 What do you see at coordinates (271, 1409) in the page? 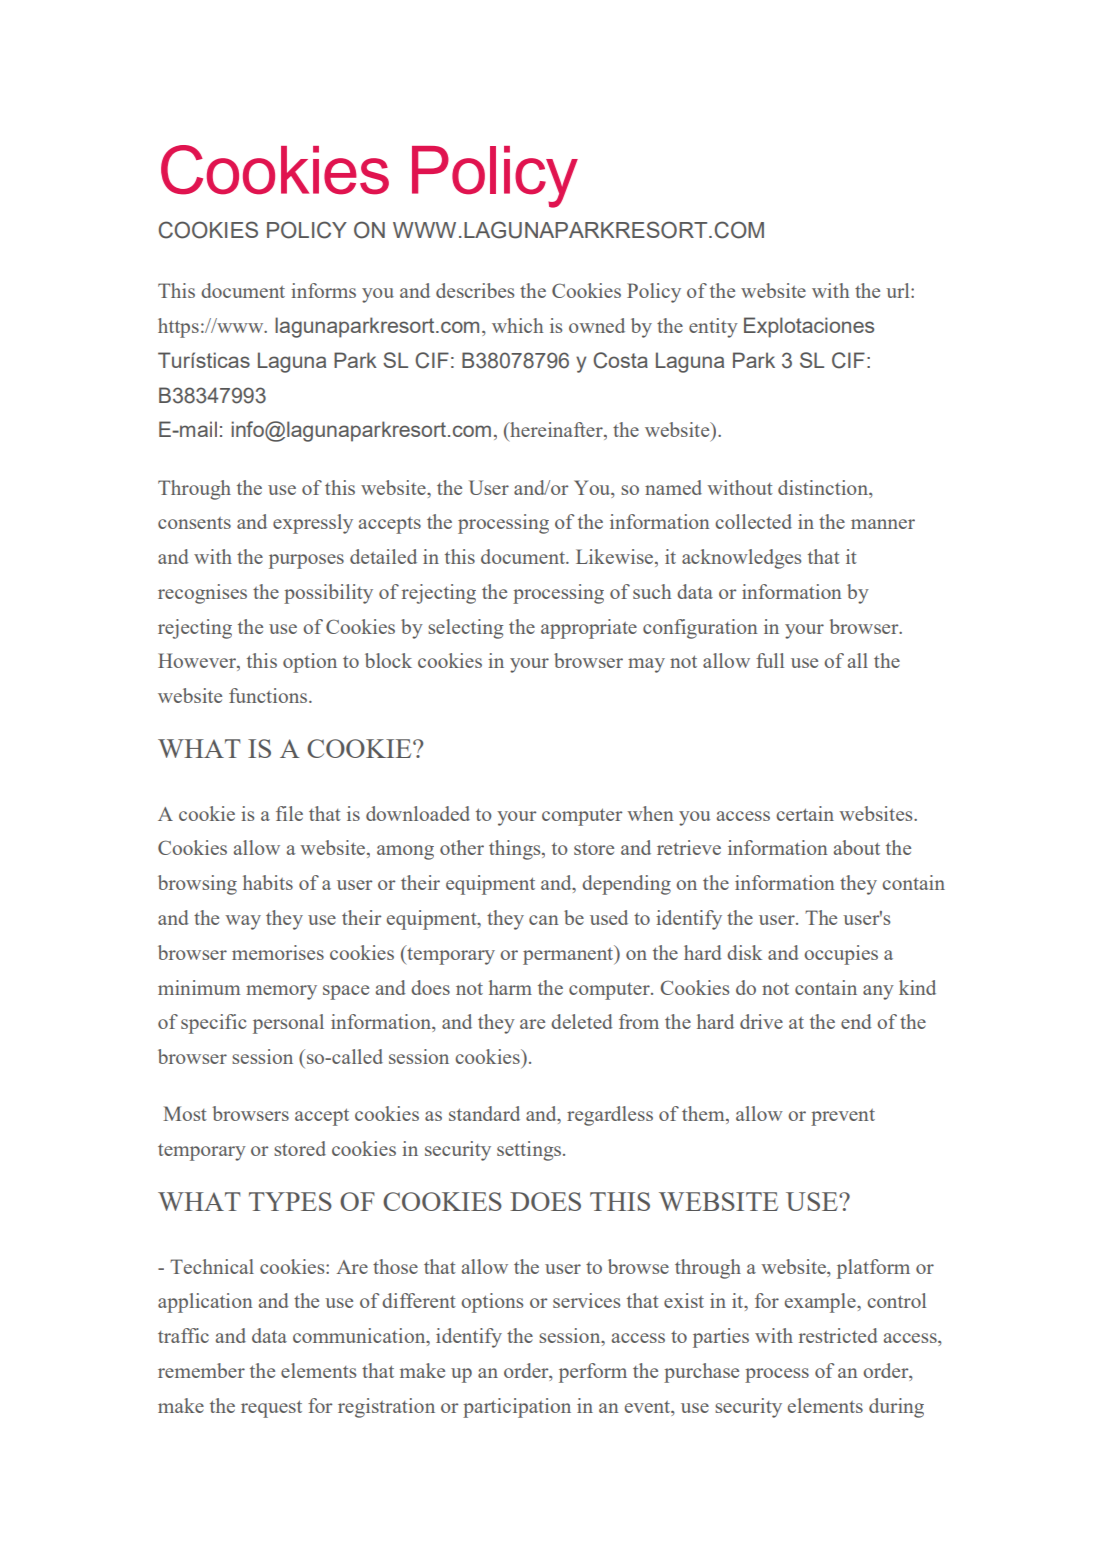
I see `request` at bounding box center [271, 1409].
